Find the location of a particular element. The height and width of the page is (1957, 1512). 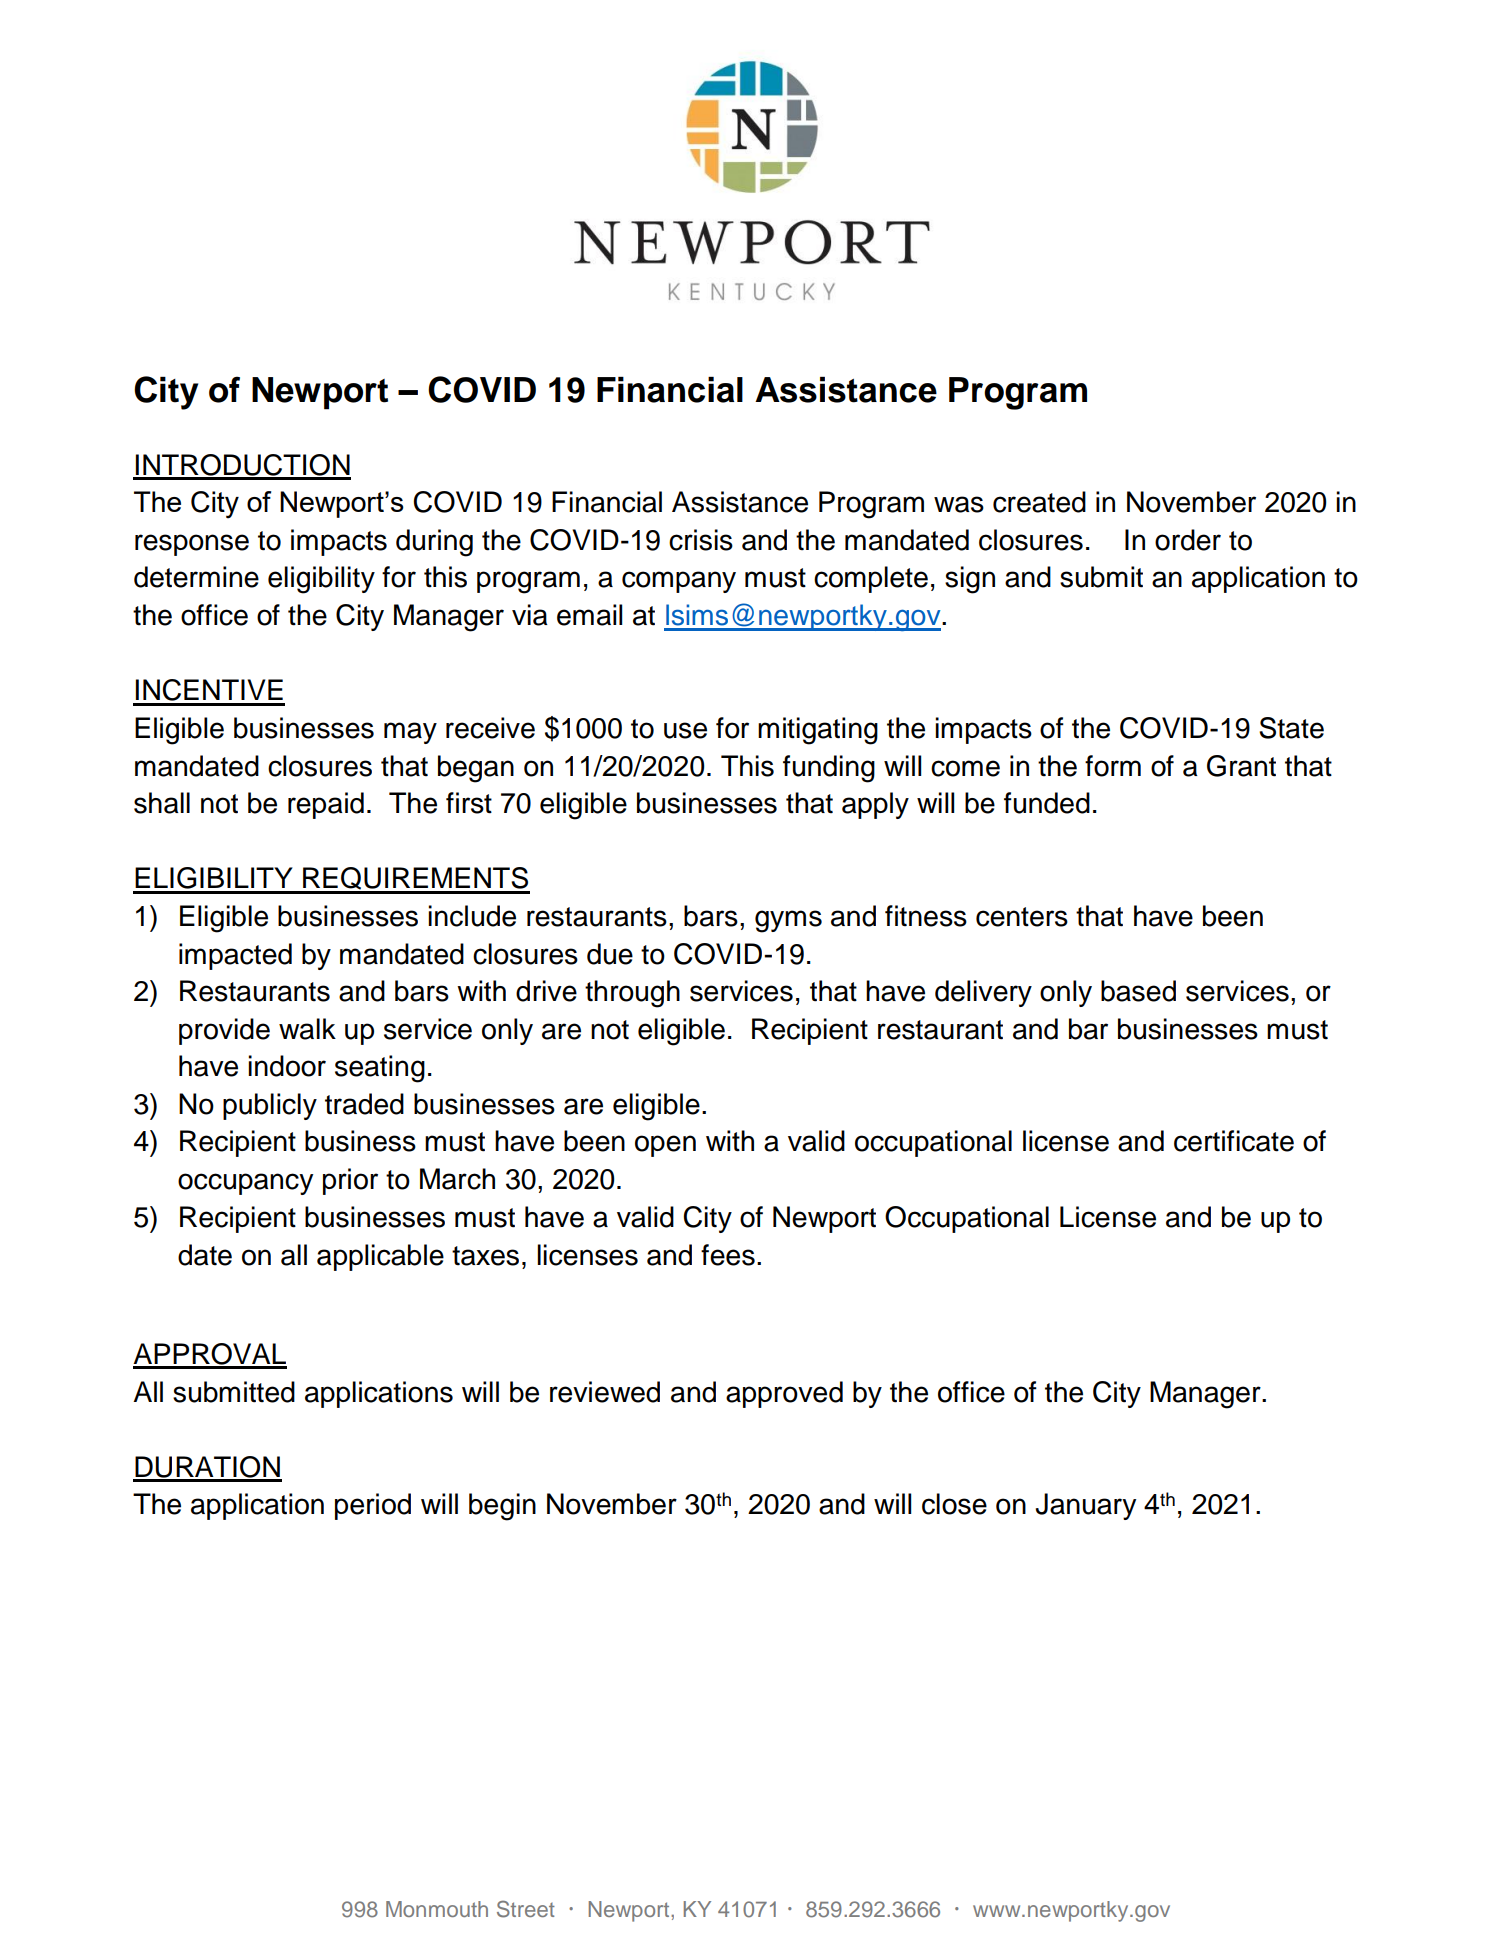

order is located at coordinates (1188, 540).
